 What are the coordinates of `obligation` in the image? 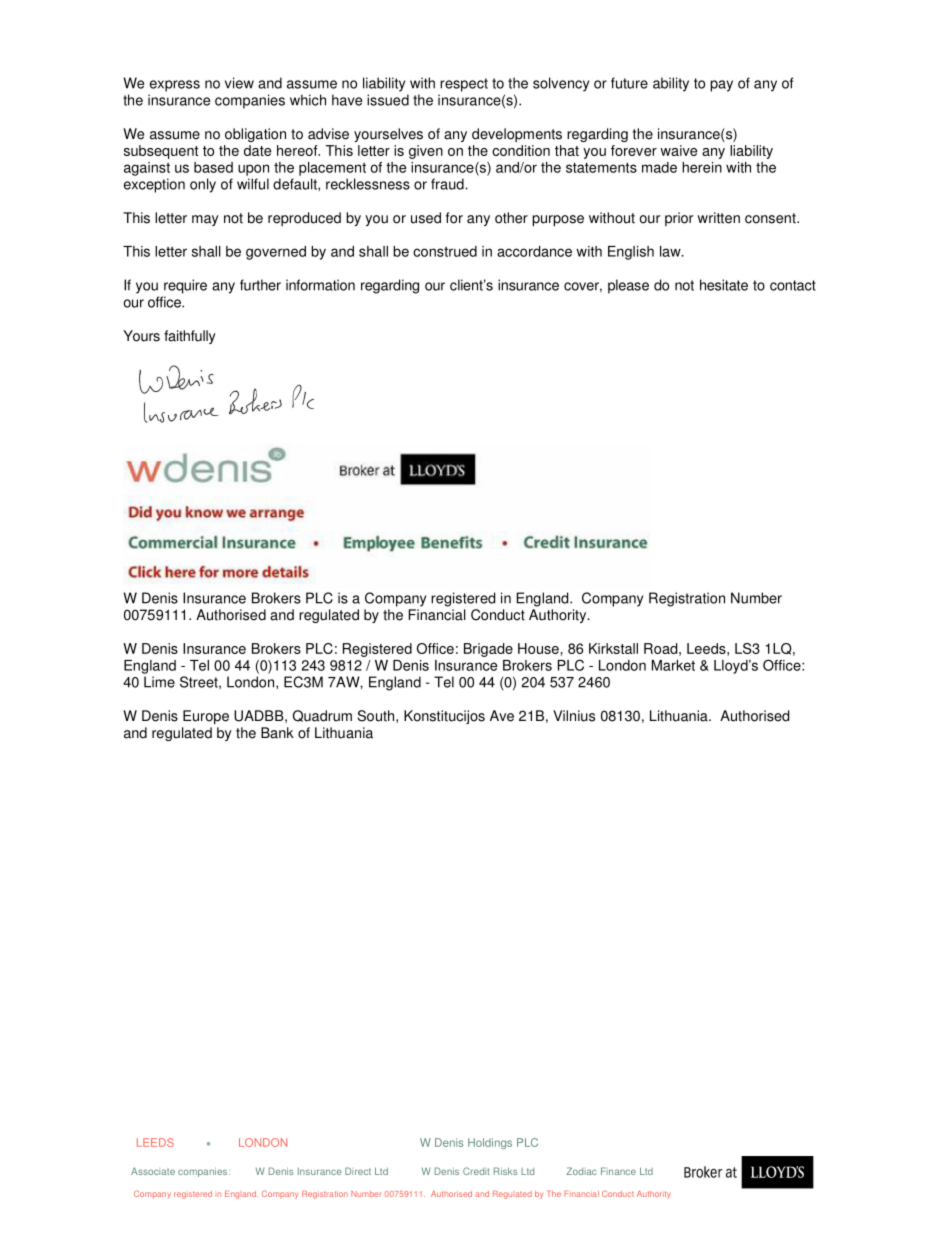 It's located at (255, 135).
